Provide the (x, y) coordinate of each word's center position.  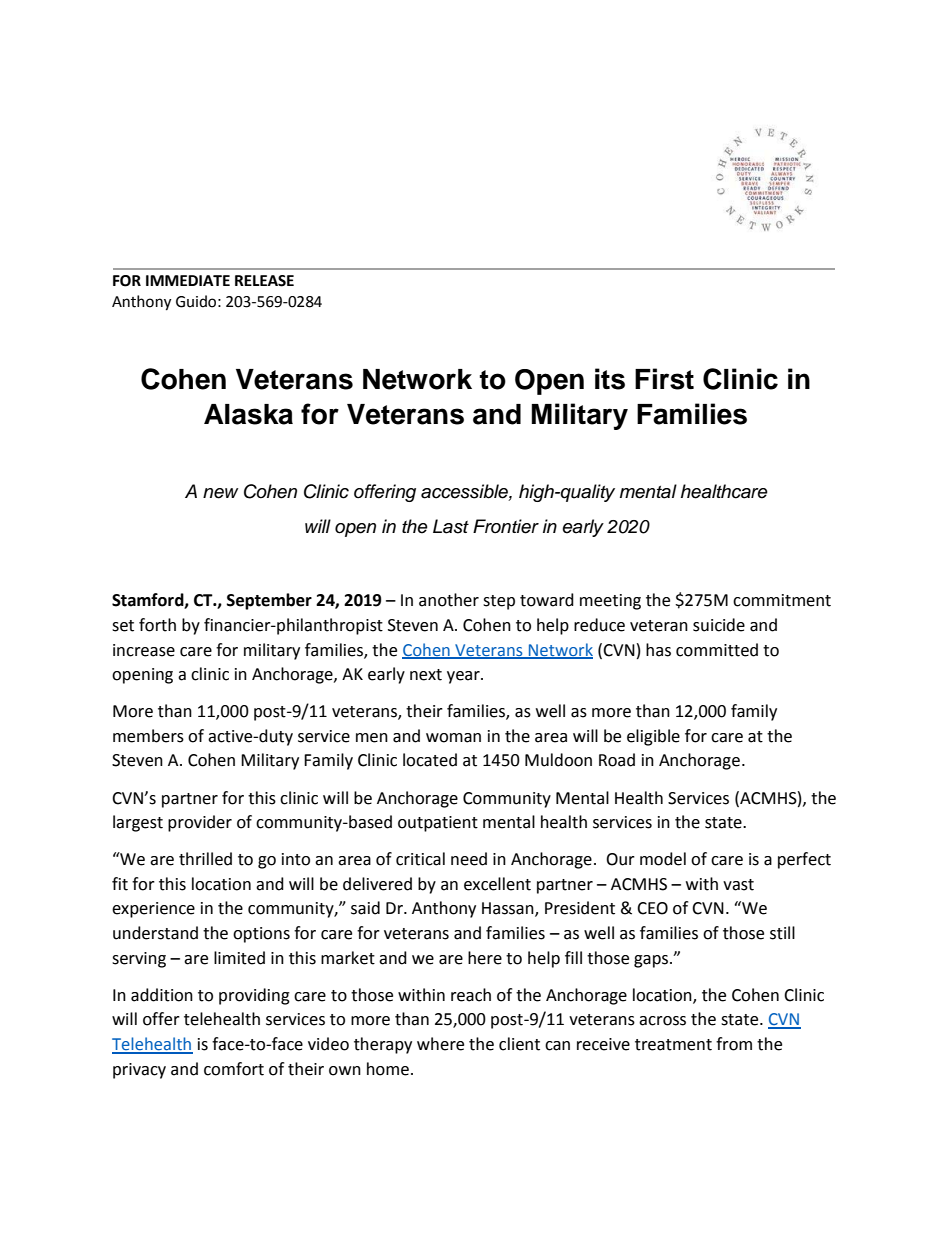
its (610, 379)
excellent (497, 884)
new (220, 493)
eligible (653, 737)
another (449, 600)
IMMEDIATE (188, 280)
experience (153, 910)
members (148, 736)
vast (738, 885)
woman (453, 738)
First (664, 379)
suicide (719, 625)
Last (451, 526)
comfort (234, 1069)
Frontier (506, 526)
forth (157, 625)
